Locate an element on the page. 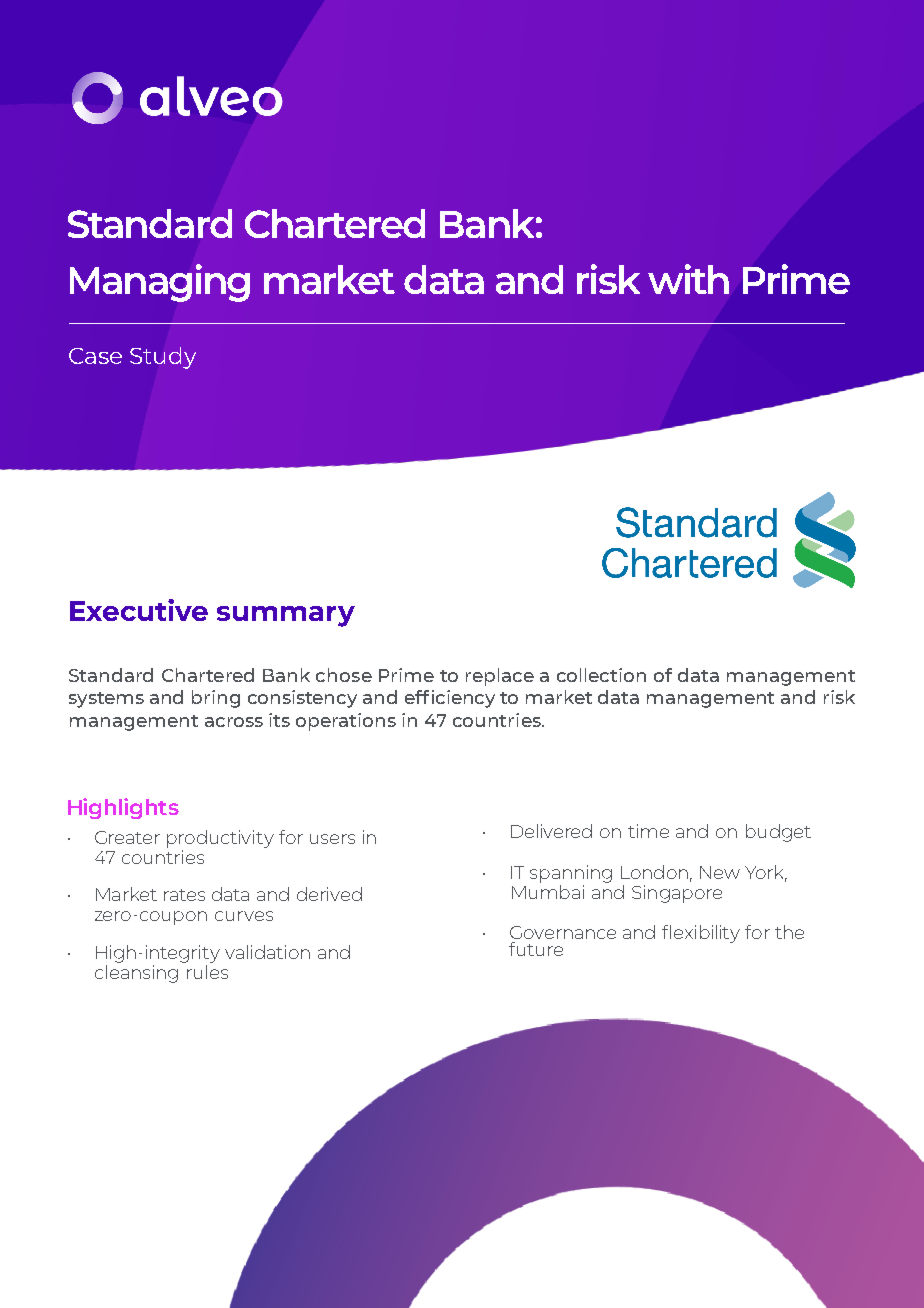  rules is located at coordinates (206, 970).
